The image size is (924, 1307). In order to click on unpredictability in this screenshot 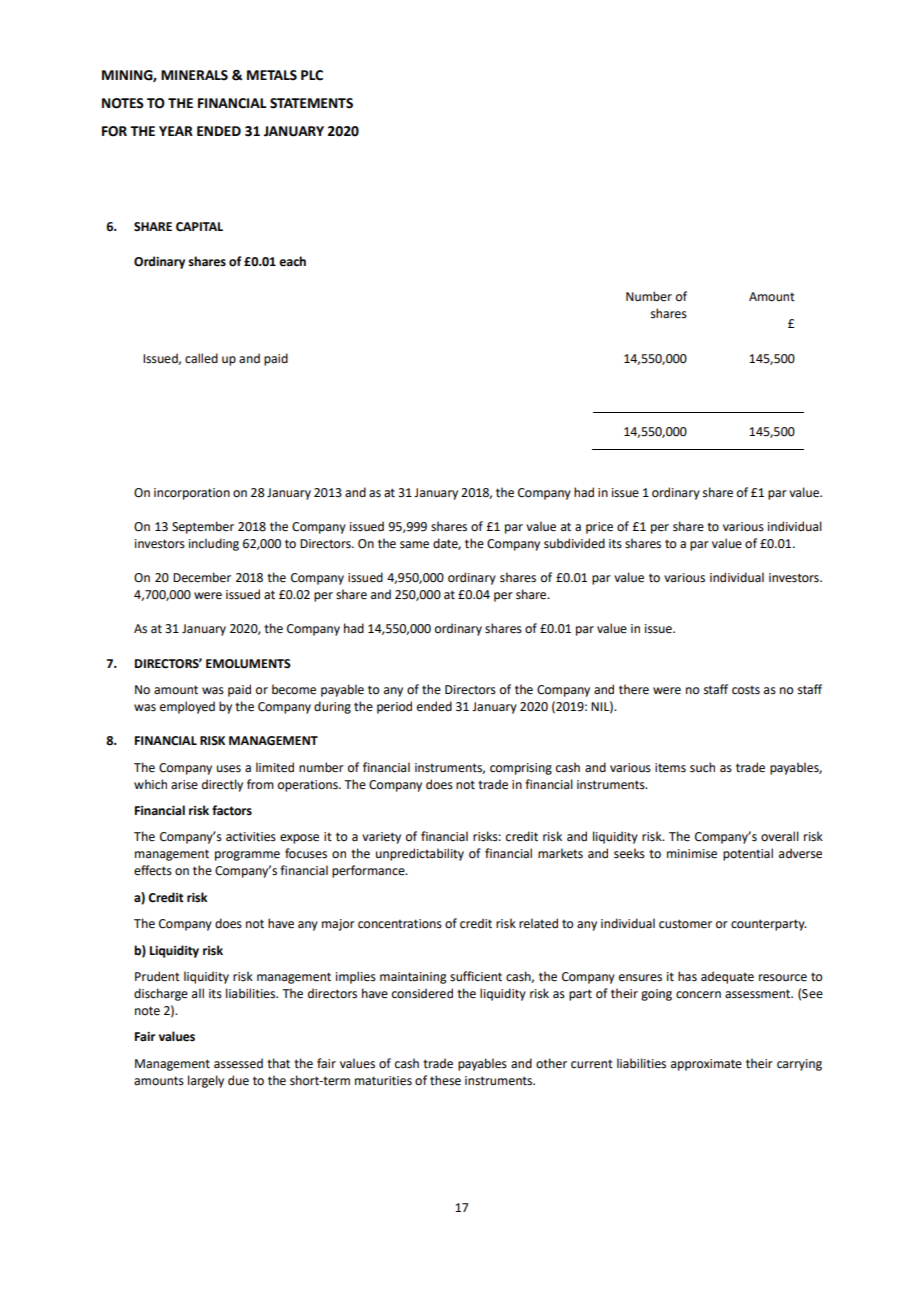, I will do `click(420, 854)`.
